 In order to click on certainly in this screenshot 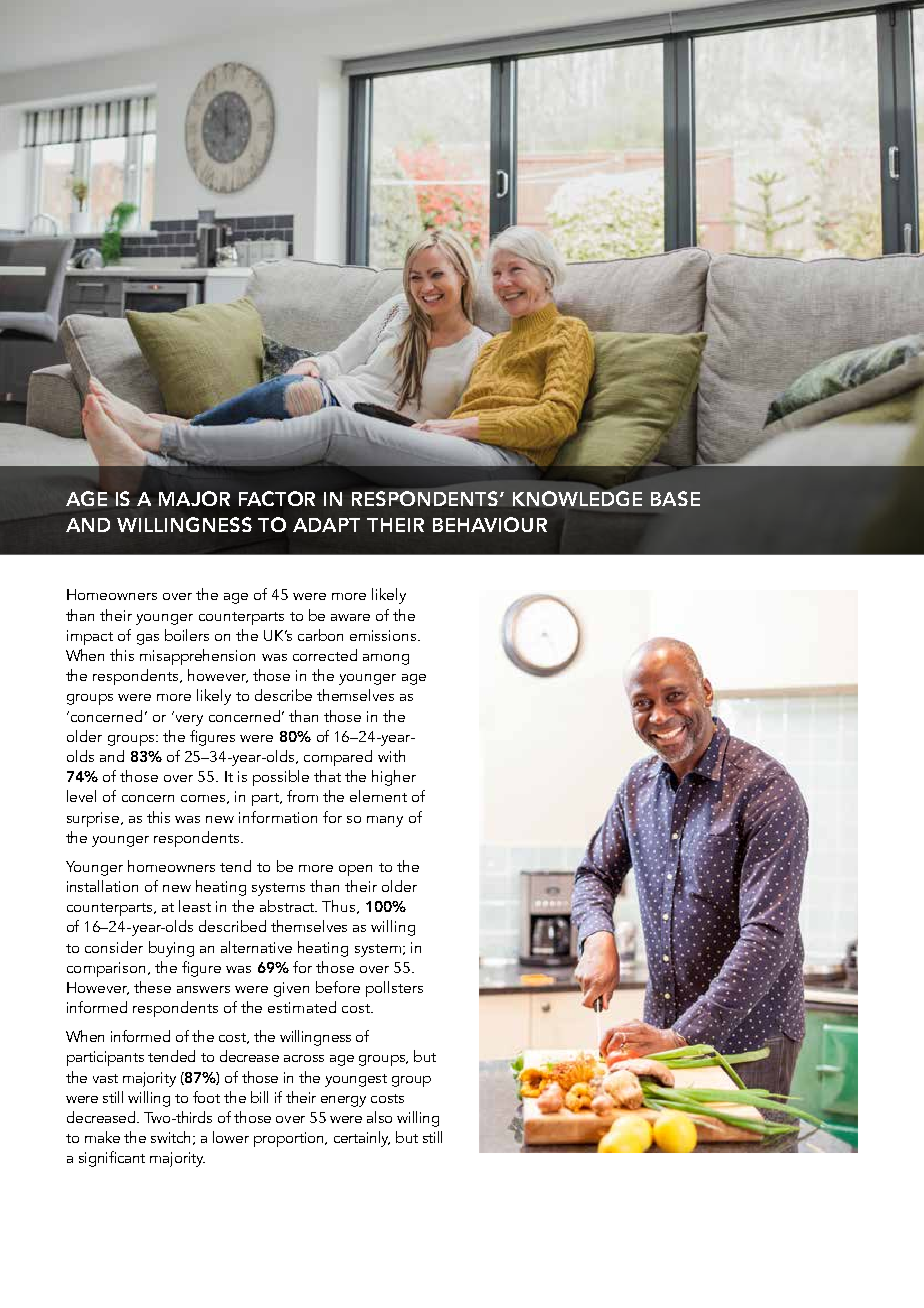, I will do `click(362, 1139)`.
